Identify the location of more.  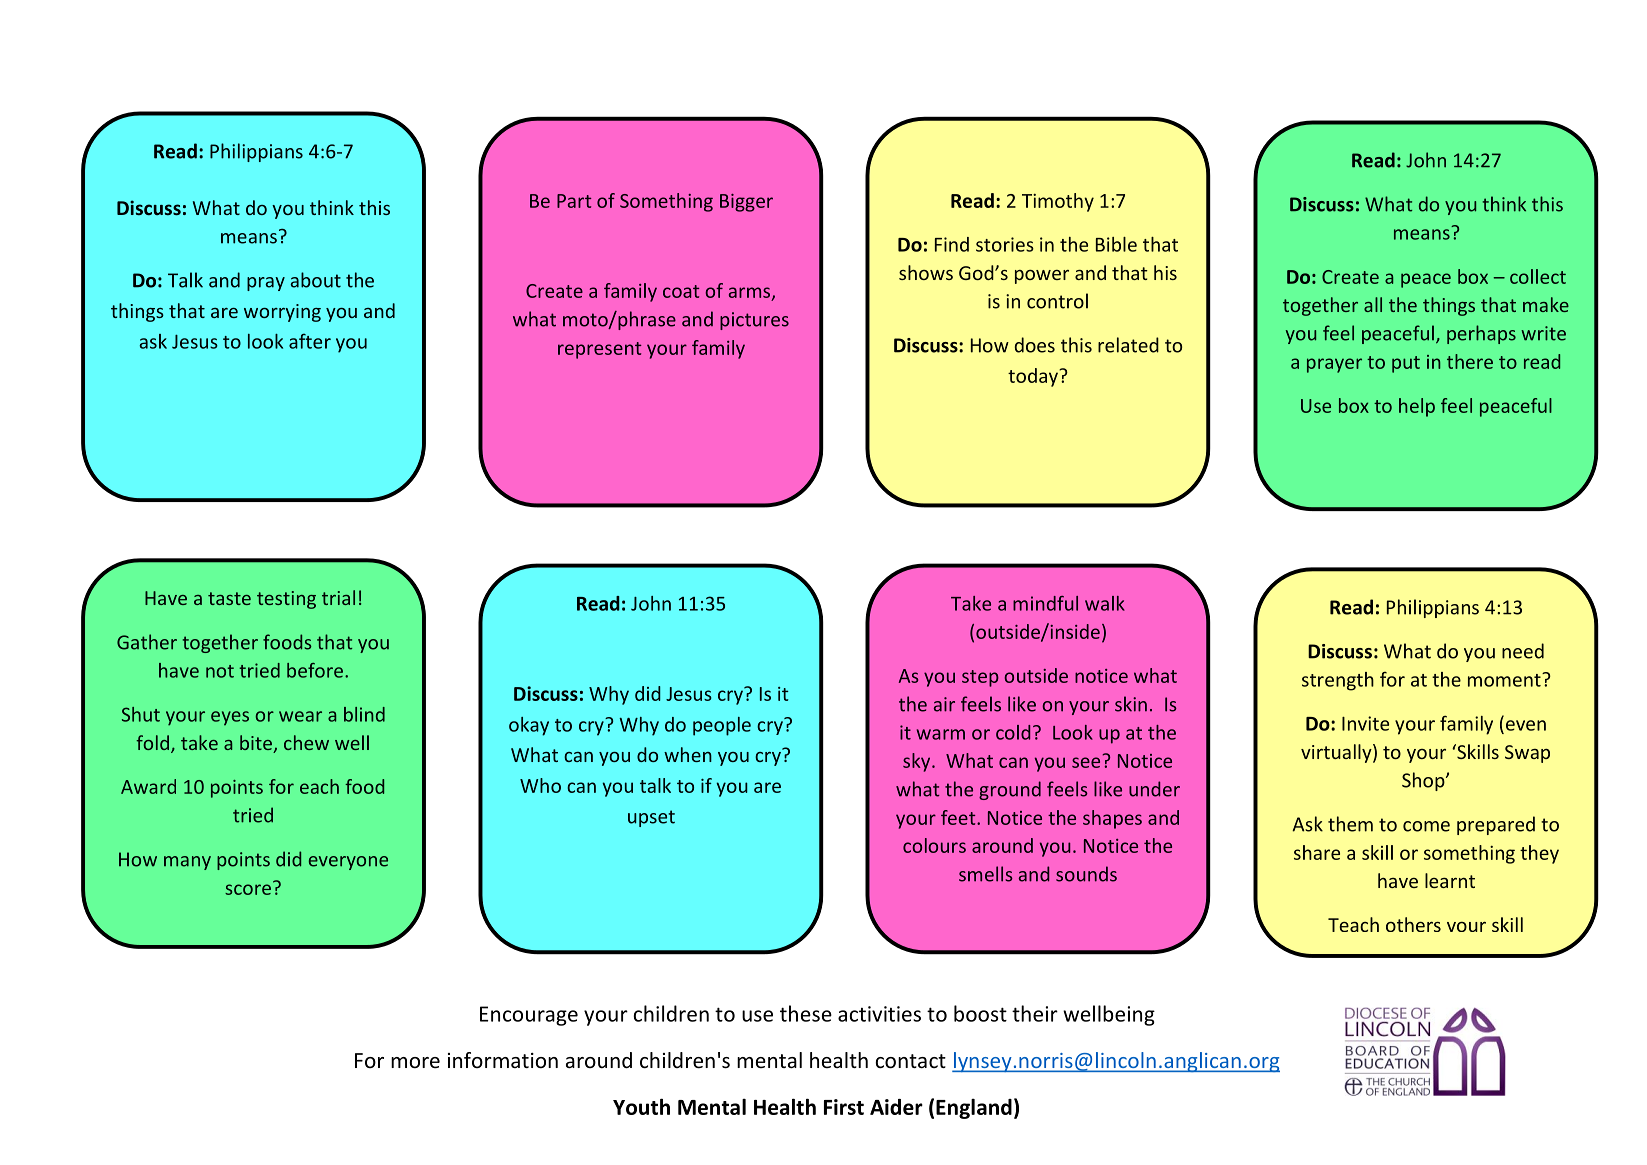
(415, 1063).
